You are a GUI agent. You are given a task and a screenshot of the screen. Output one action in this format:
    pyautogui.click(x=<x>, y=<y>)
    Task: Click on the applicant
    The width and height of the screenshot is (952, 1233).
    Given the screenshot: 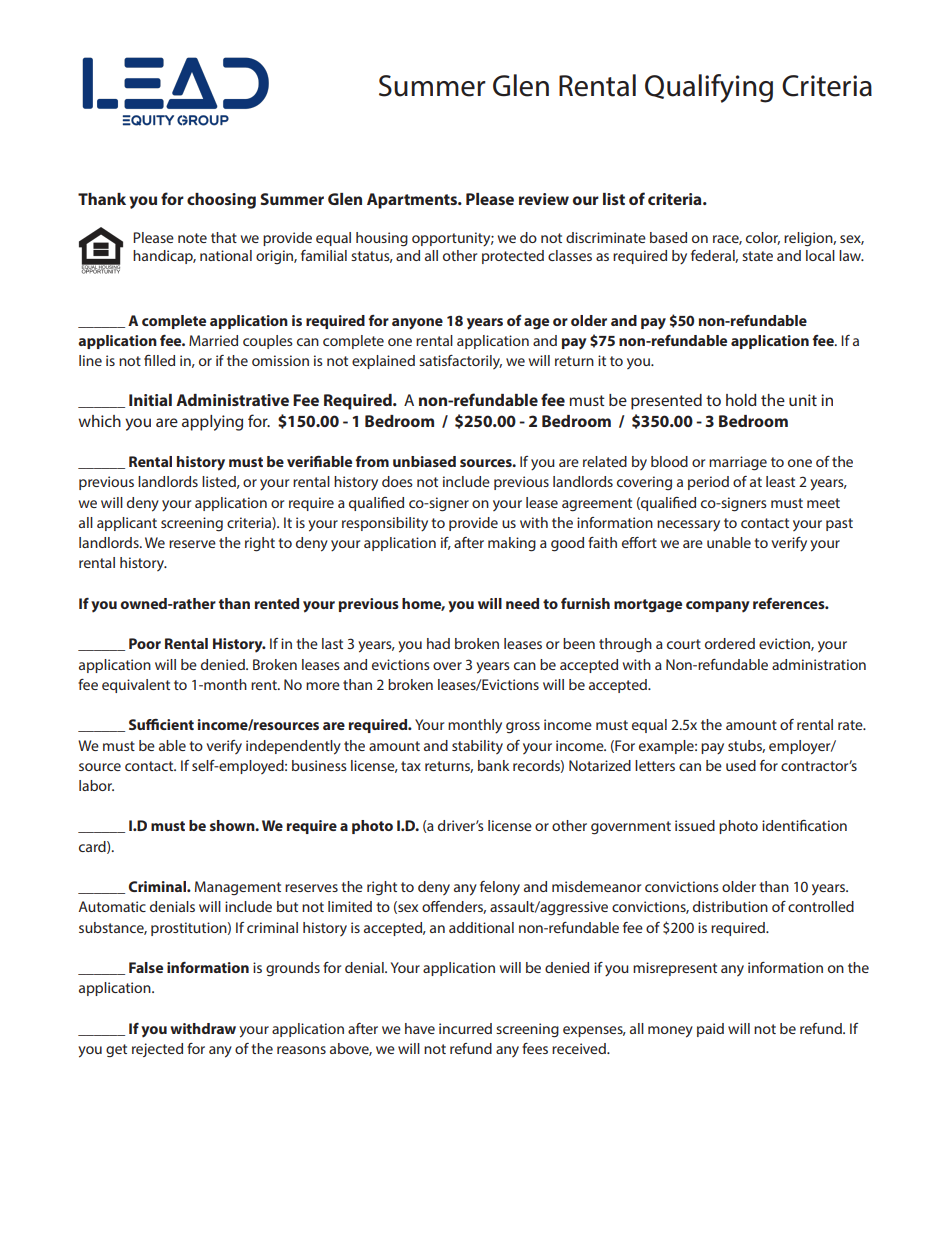 What is the action you would take?
    pyautogui.click(x=127, y=524)
